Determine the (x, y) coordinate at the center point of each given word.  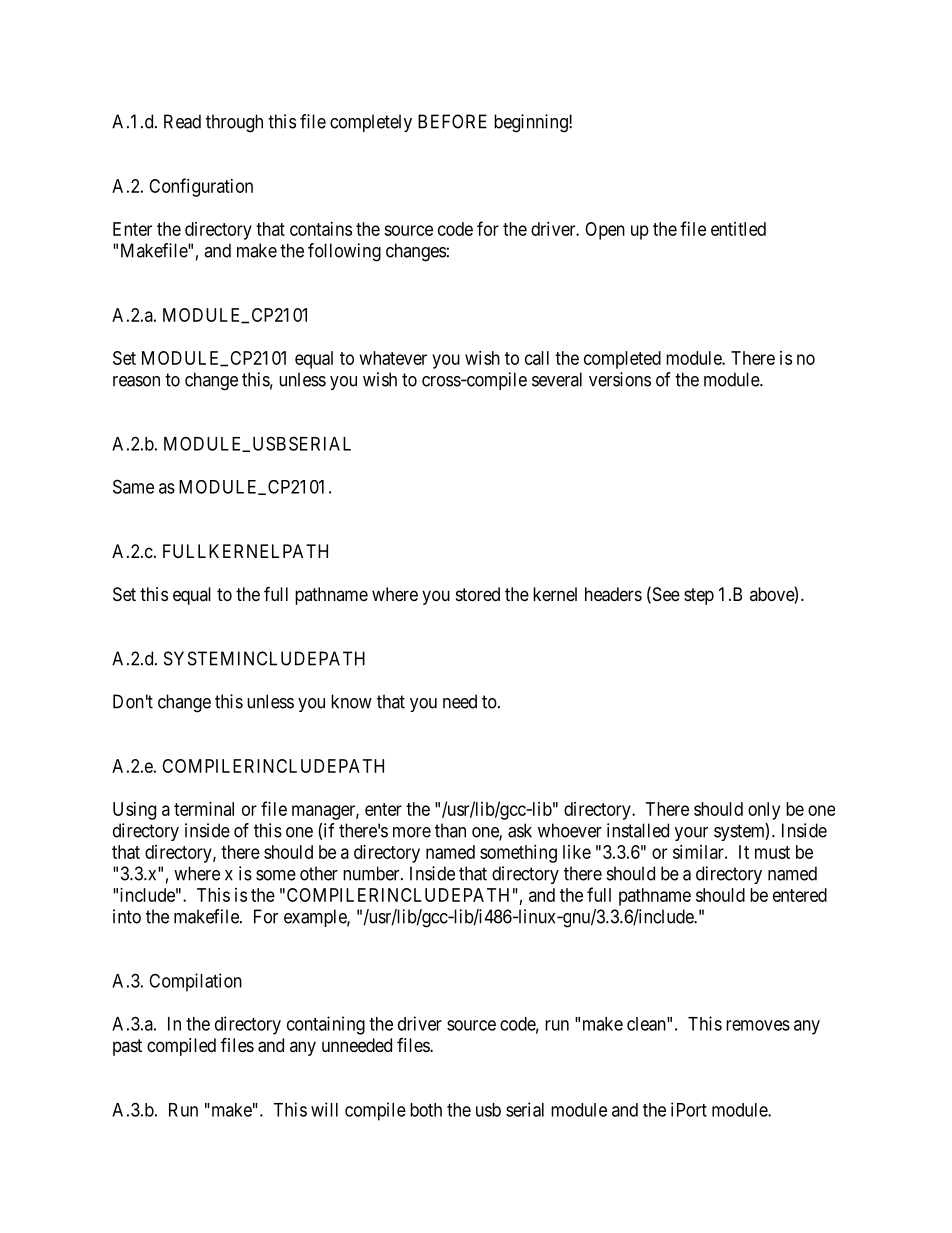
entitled (738, 229)
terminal (204, 809)
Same (133, 486)
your (691, 834)
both (426, 1110)
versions (620, 379)
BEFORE (452, 121)
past (127, 1047)
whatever (393, 358)
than (450, 830)
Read (182, 121)
